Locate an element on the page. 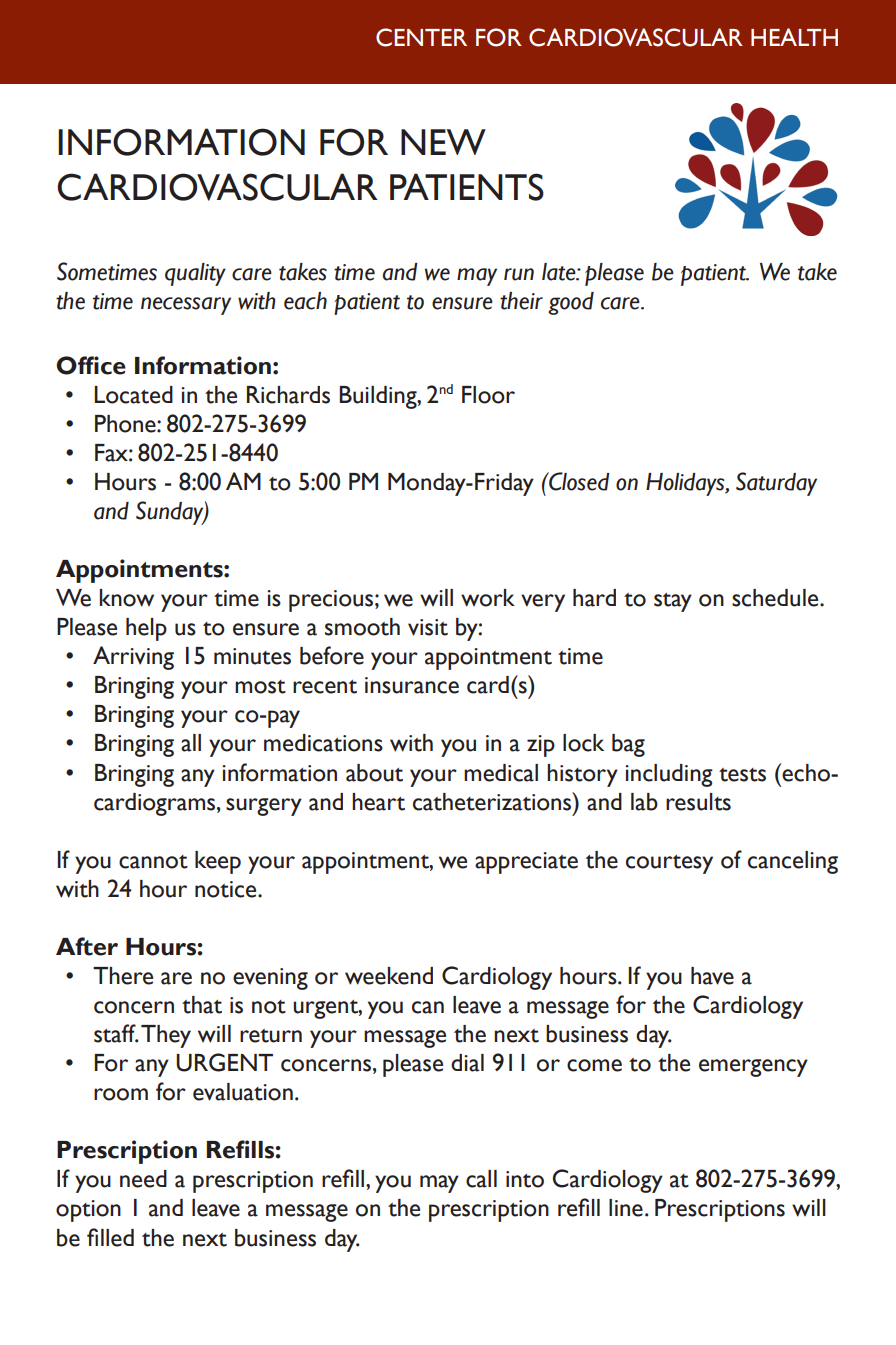 The width and height of the page is (896, 1345). need is located at coordinates (143, 1179).
